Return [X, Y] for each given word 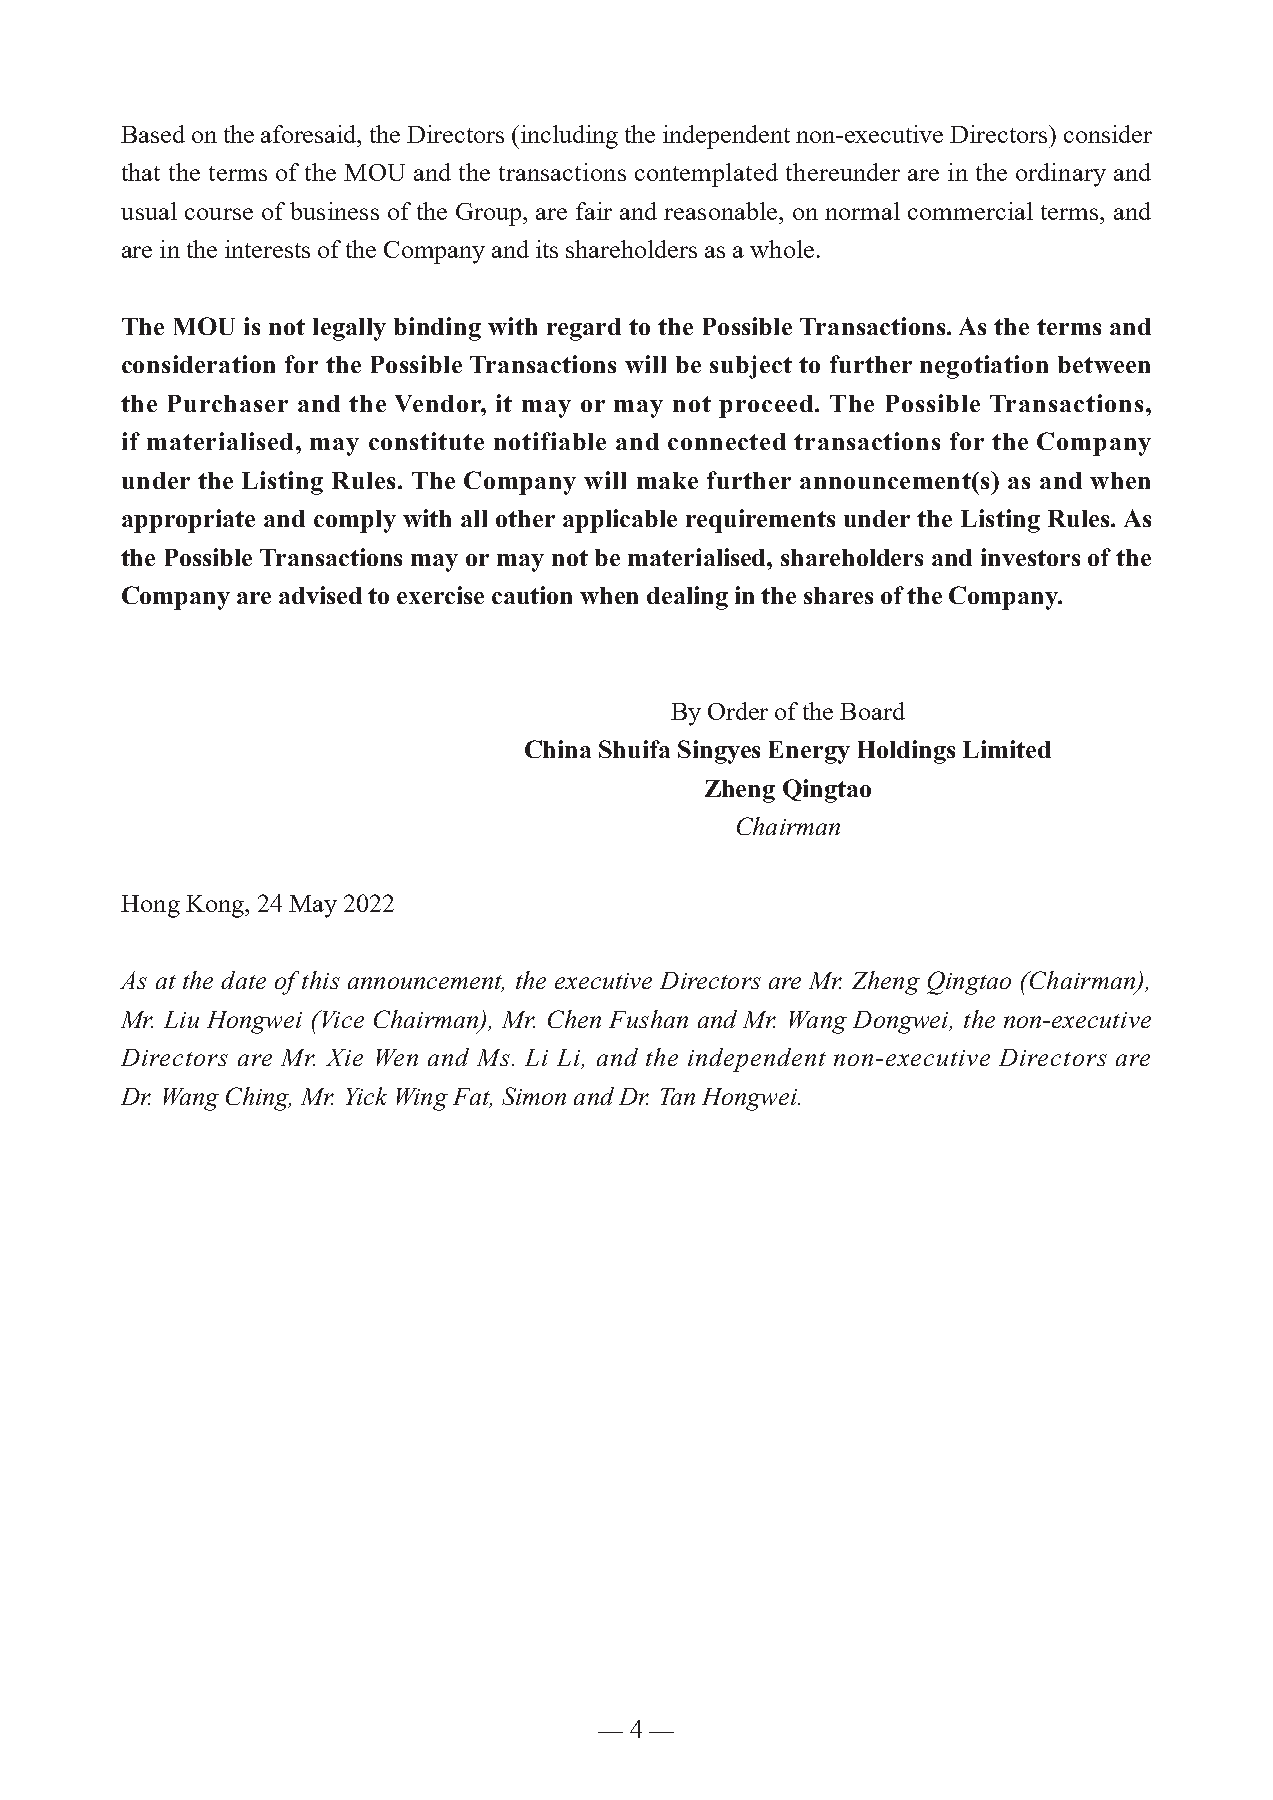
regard [584, 329]
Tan [678, 1096]
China [558, 749]
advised [320, 595]
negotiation [984, 367]
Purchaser [228, 403]
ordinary [1061, 175]
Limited [1007, 749]
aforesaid [310, 134]
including [568, 137]
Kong [216, 906]
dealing [687, 598]
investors [1030, 557]
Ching [258, 1099]
